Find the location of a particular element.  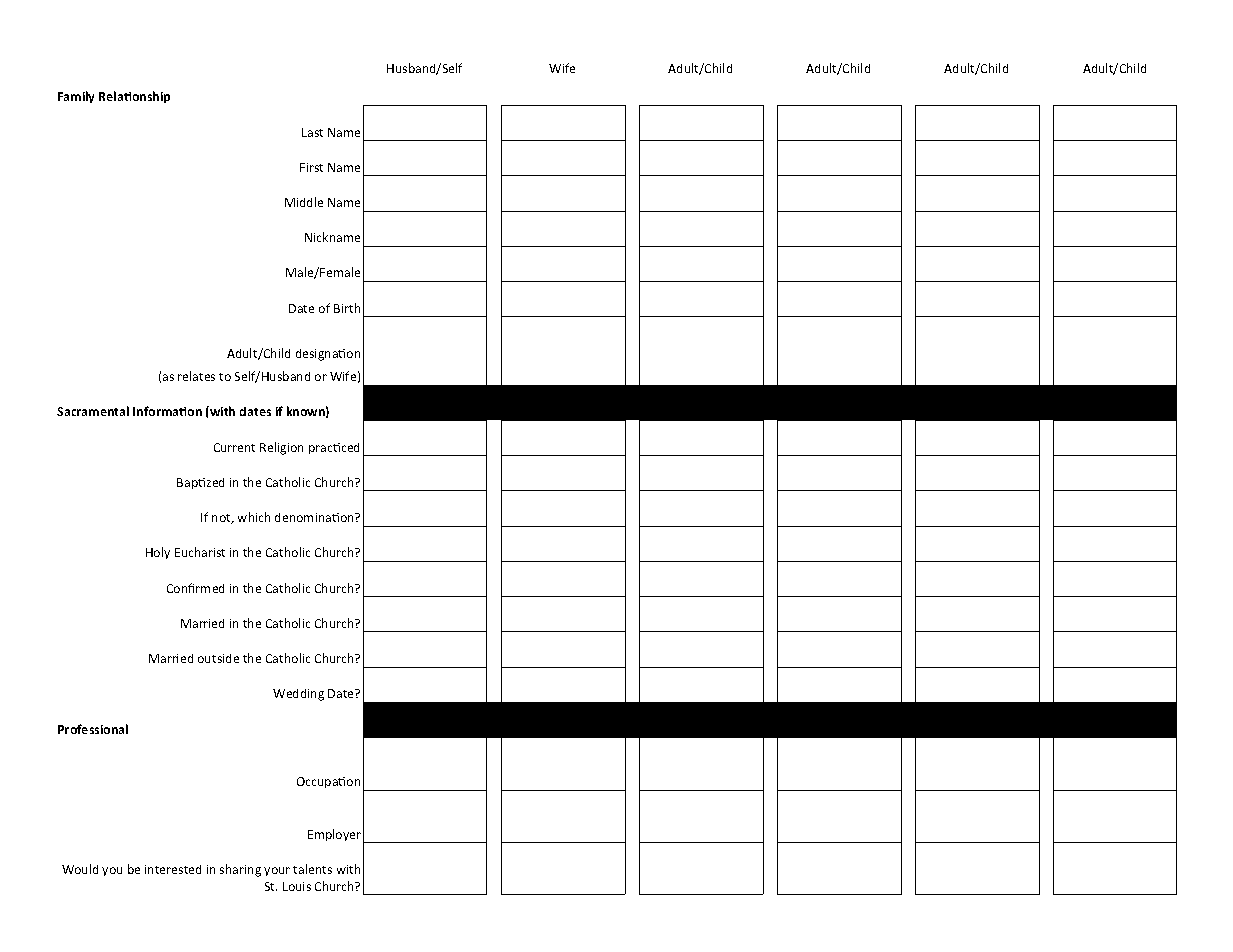

Relationship is located at coordinates (134, 97).
